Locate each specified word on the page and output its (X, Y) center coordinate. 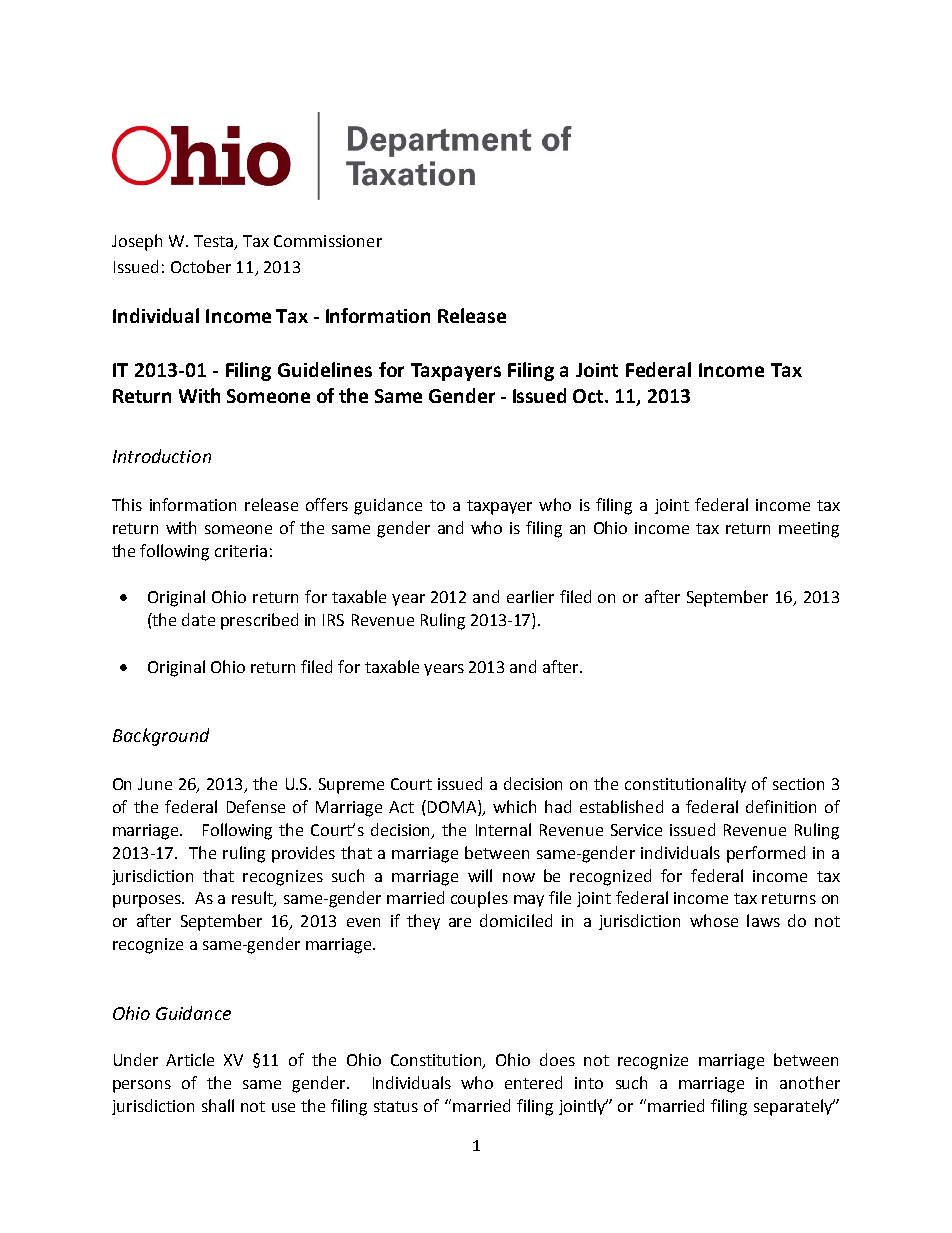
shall (218, 1105)
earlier (530, 596)
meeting (809, 530)
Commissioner (328, 241)
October (201, 266)
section (798, 784)
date (198, 619)
